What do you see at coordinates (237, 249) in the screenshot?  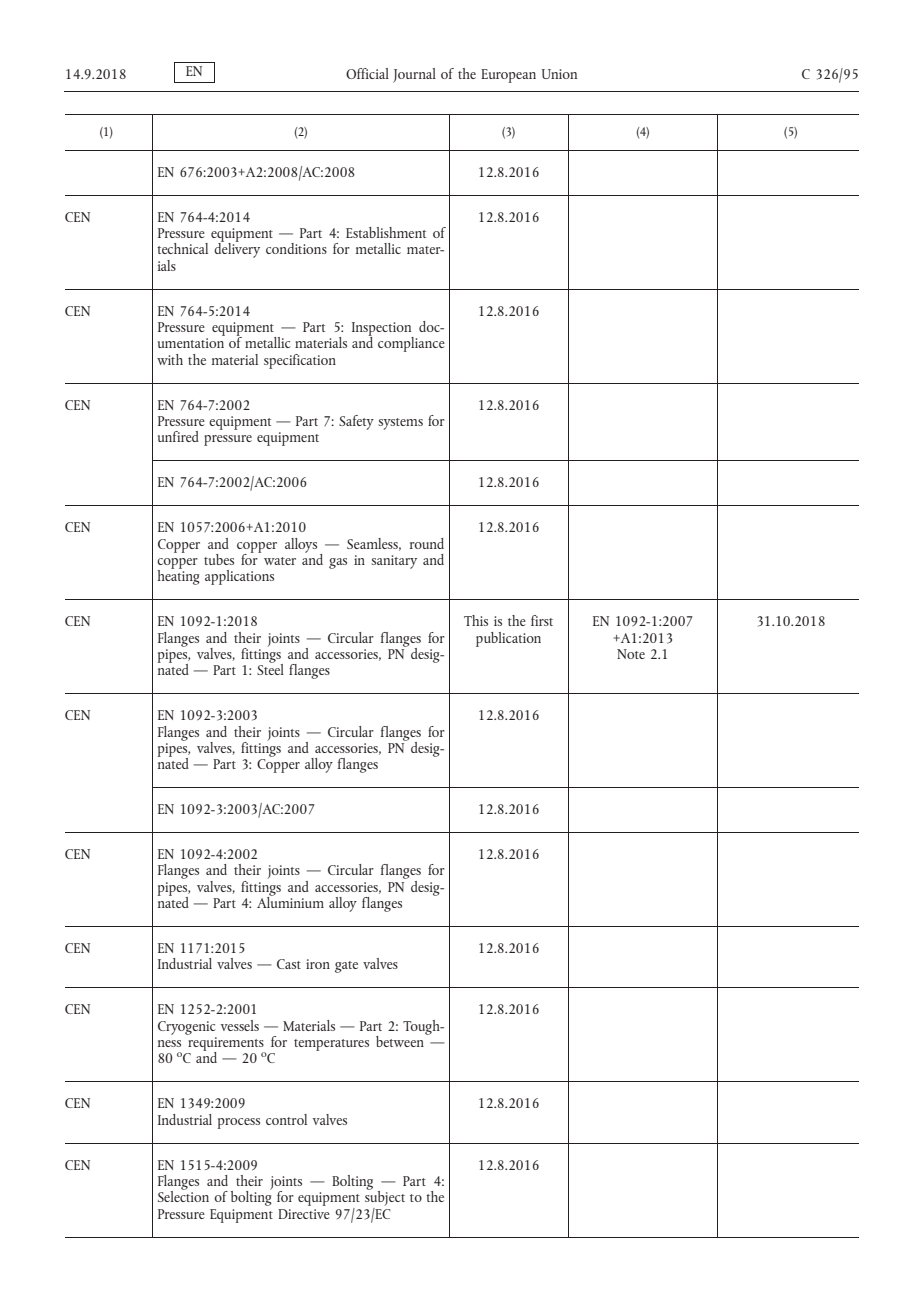 I see `delivery` at bounding box center [237, 249].
